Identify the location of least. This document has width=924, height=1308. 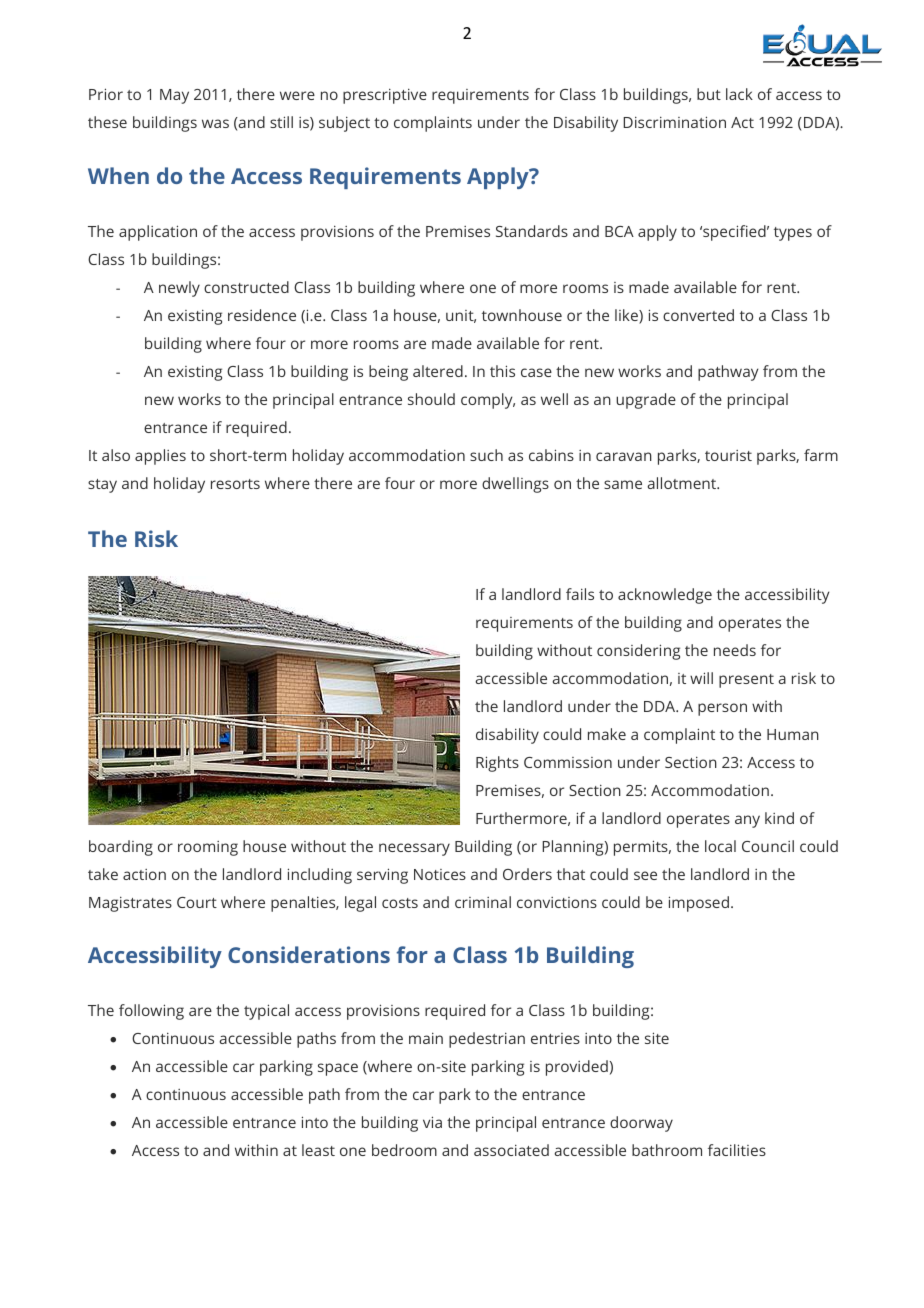
(318, 1150).
